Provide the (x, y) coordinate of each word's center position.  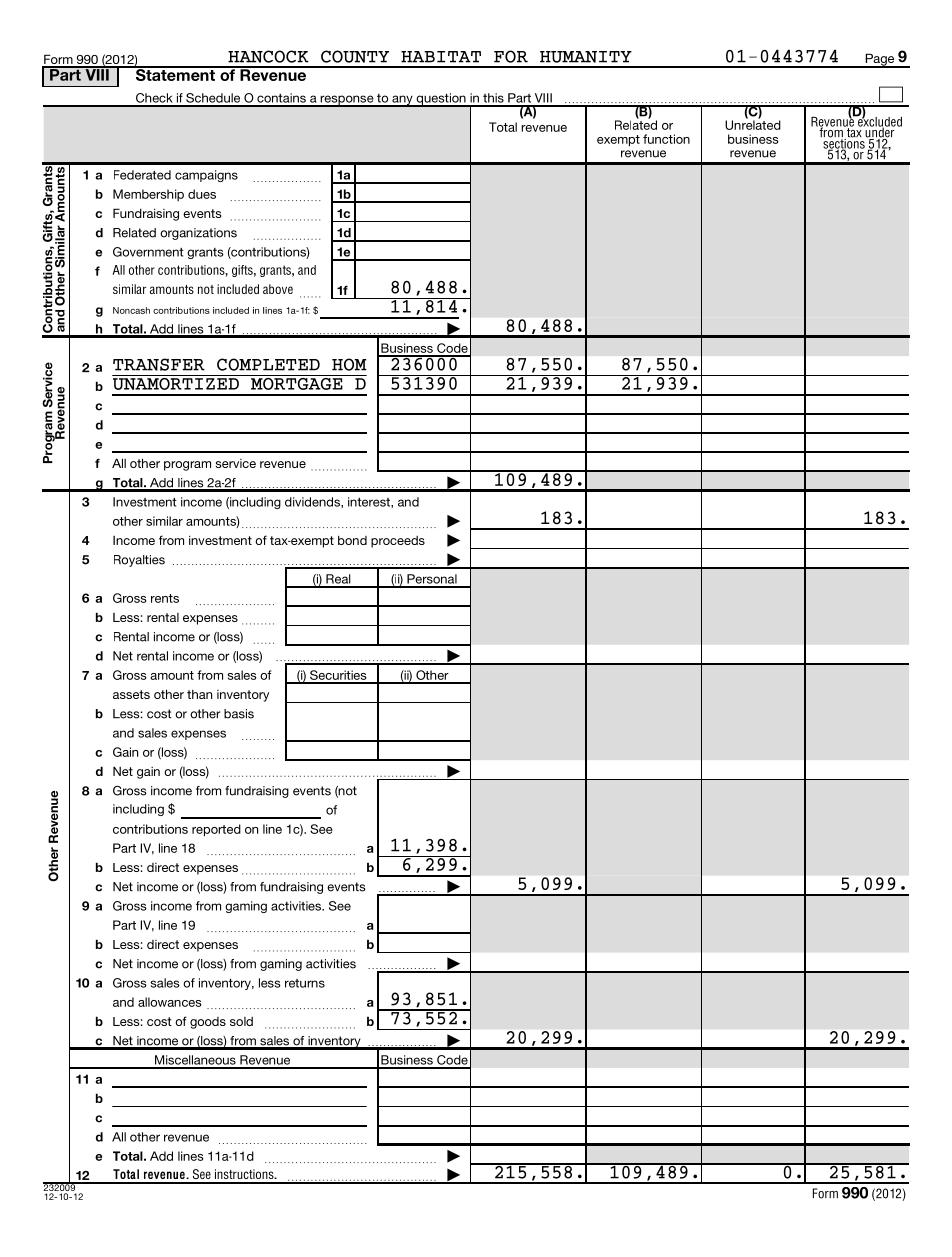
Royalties (139, 561)
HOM (349, 364)
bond (352, 540)
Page (880, 60)
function (666, 139)
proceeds (398, 542)
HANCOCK (268, 56)
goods (208, 1023)
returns (305, 983)
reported (216, 830)
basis (239, 714)
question (441, 100)
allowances (170, 1002)
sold (241, 1021)
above (278, 289)
